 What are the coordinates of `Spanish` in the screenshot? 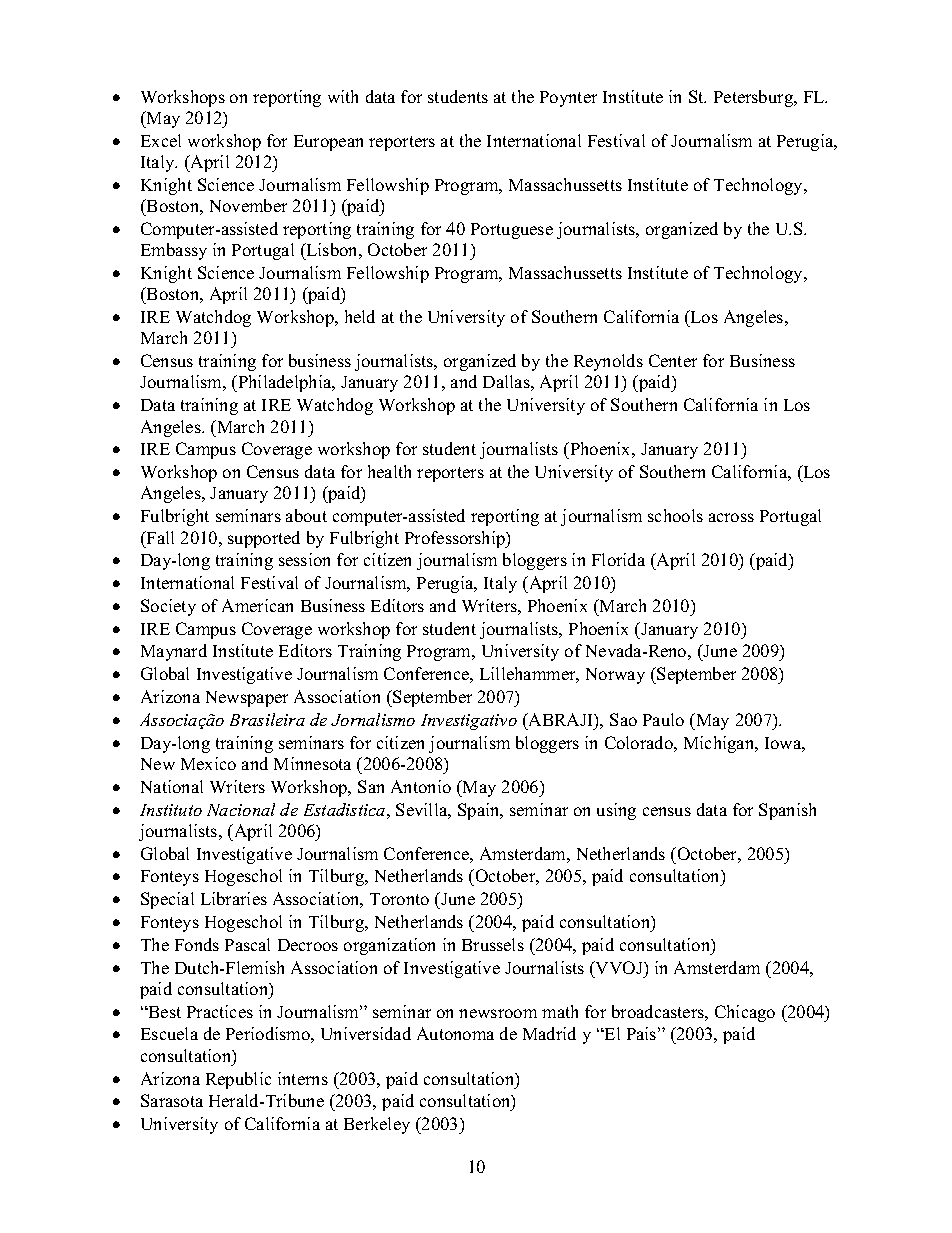 It's located at (787, 811).
